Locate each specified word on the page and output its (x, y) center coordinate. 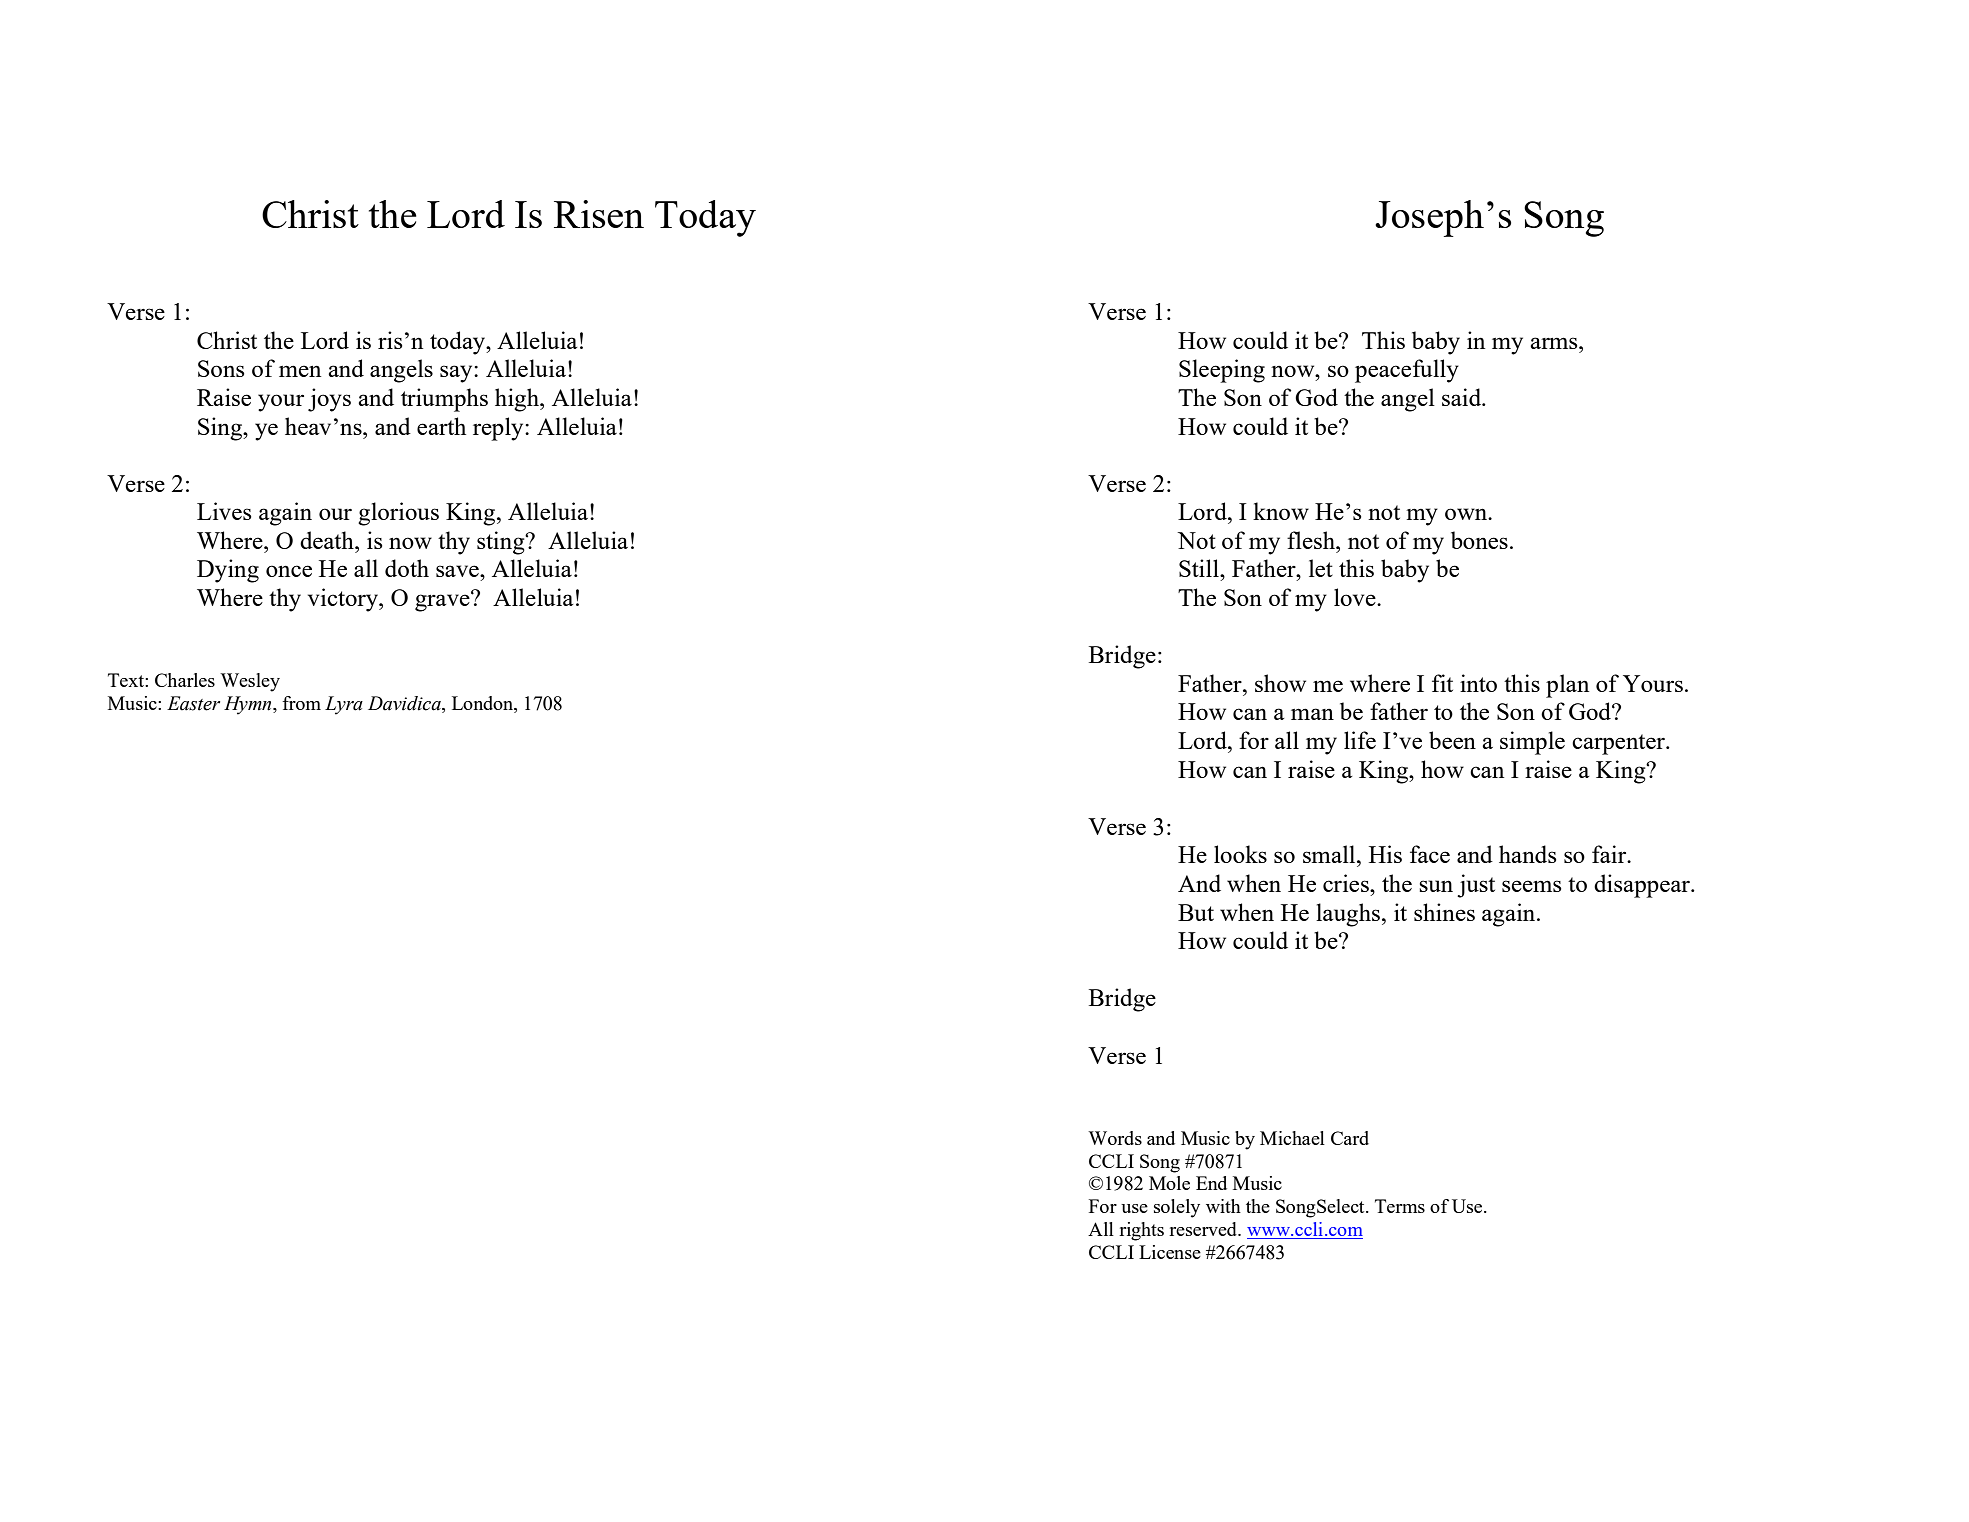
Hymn (249, 705)
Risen (599, 214)
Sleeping (1222, 371)
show (1280, 683)
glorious (398, 514)
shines (1444, 912)
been (1452, 740)
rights (1141, 1231)
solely (1177, 1208)
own (1467, 514)
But (1196, 912)
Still (1200, 568)
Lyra (344, 705)
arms (1555, 343)
